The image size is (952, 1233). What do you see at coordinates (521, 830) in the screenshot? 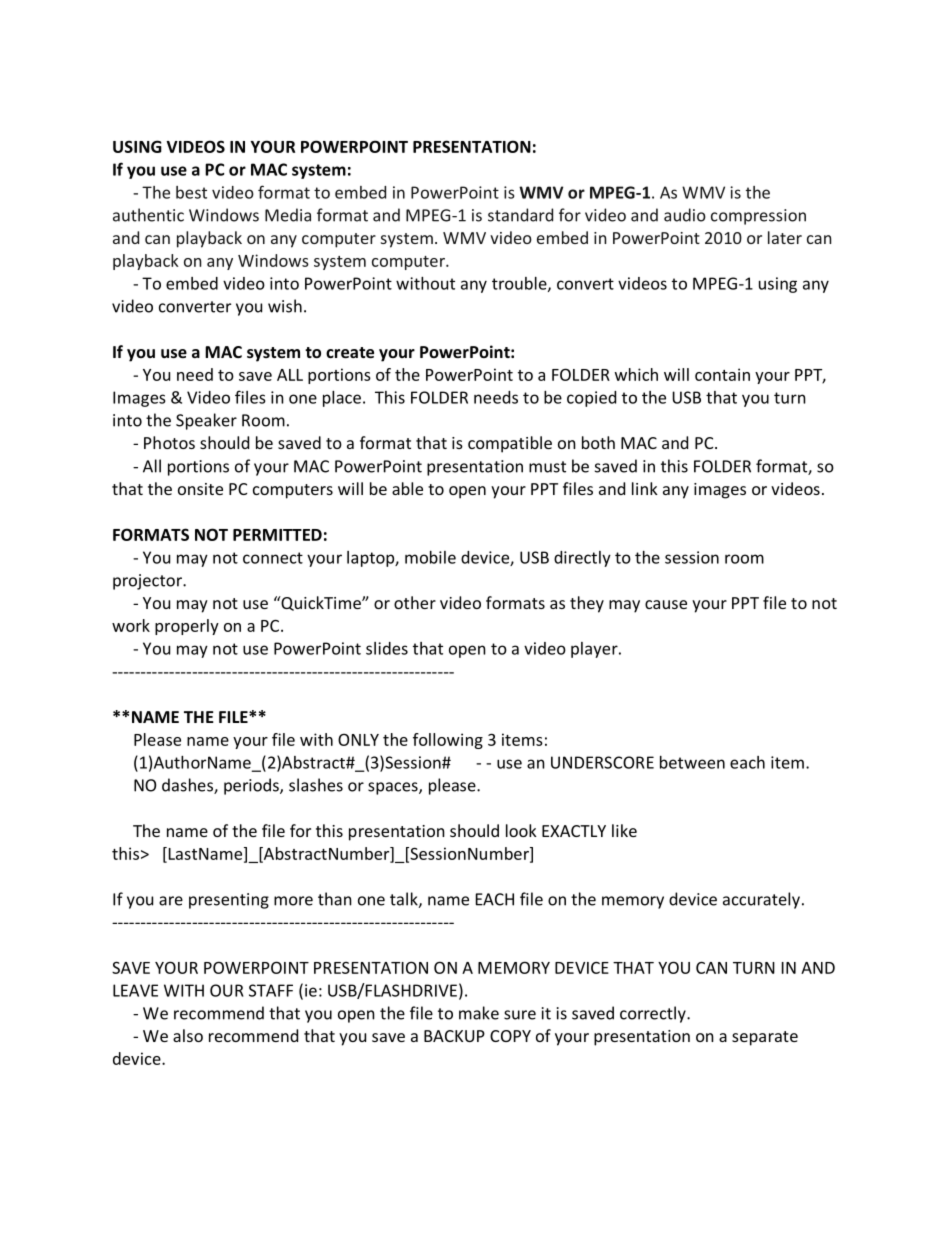
I see `look` at bounding box center [521, 830].
